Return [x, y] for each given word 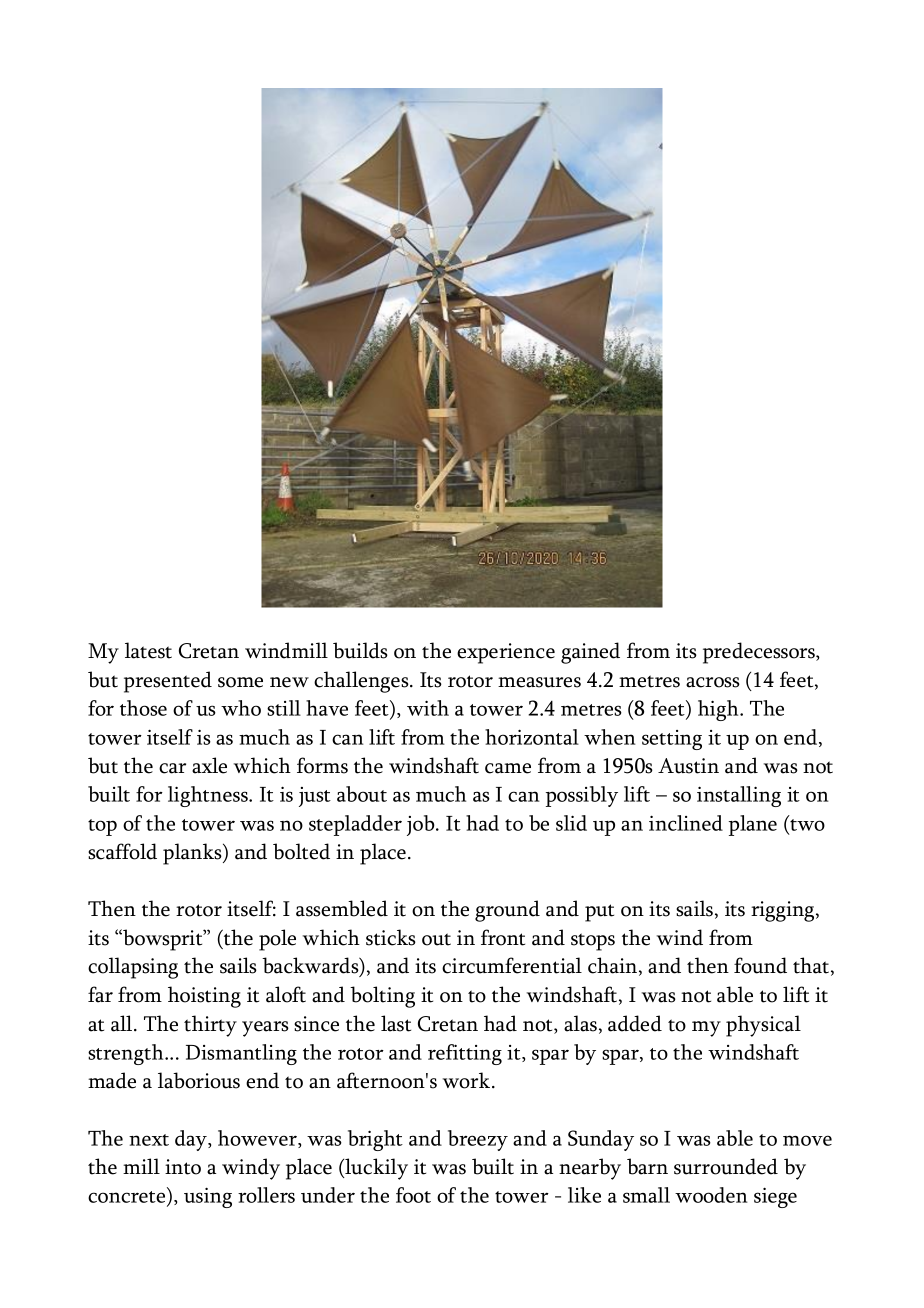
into [183, 1167]
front [503, 937]
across [713, 682]
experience [506, 653]
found [760, 965]
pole [277, 940]
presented [168, 682]
